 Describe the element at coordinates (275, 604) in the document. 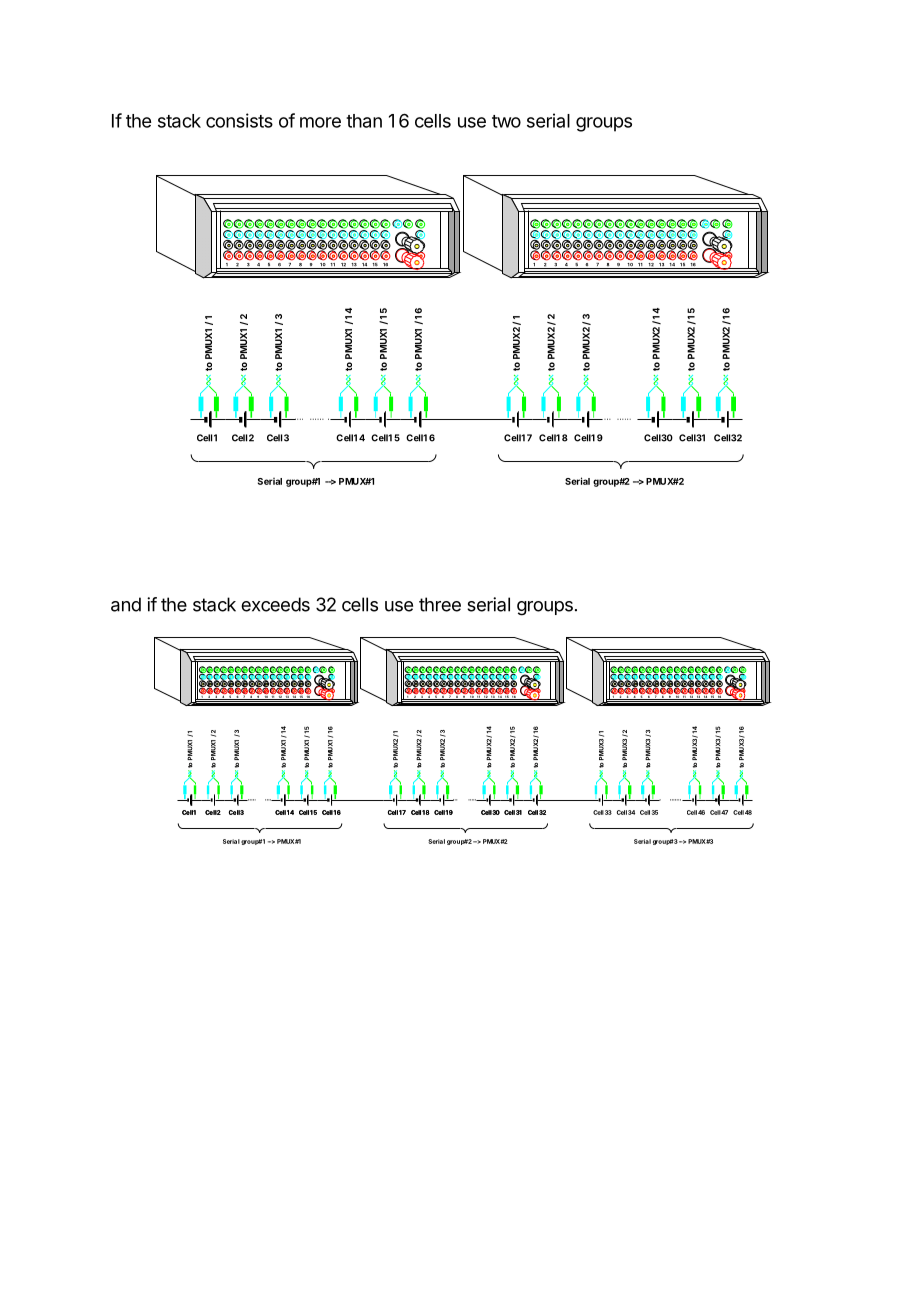

I see `exceeds` at that location.
